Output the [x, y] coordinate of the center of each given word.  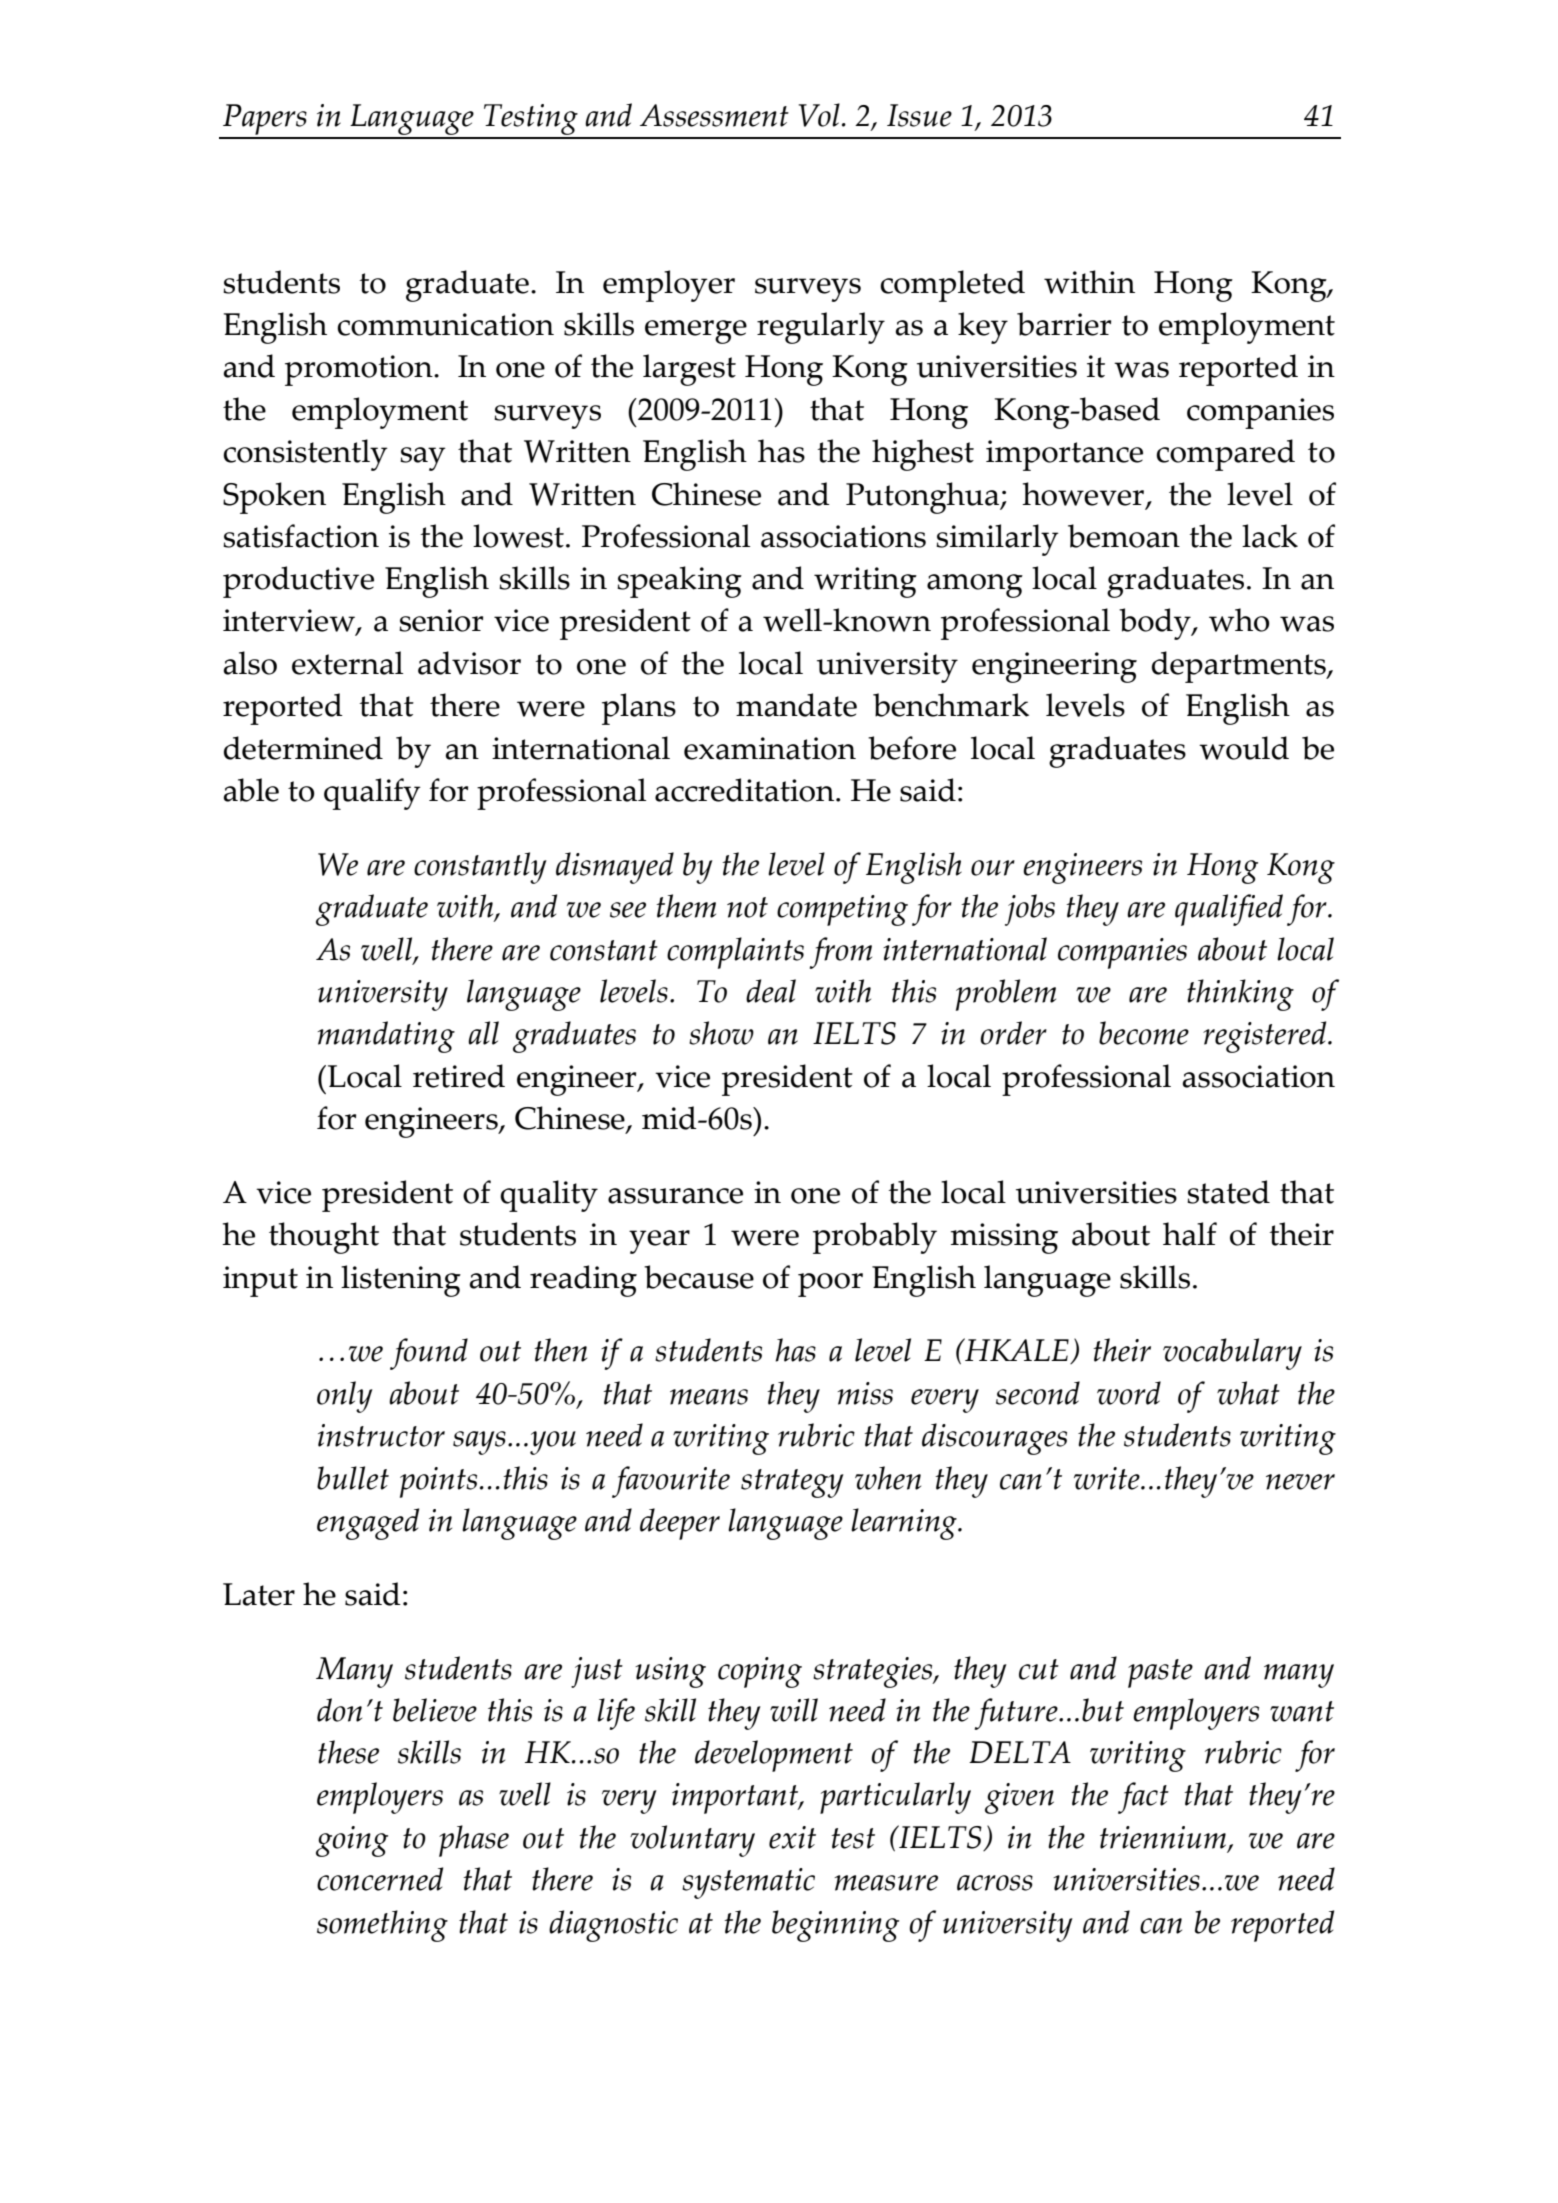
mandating [386, 1037]
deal [771, 991]
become [1144, 1033]
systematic [748, 1883]
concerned [380, 1879]
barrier [1064, 324]
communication [445, 324]
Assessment [714, 115]
